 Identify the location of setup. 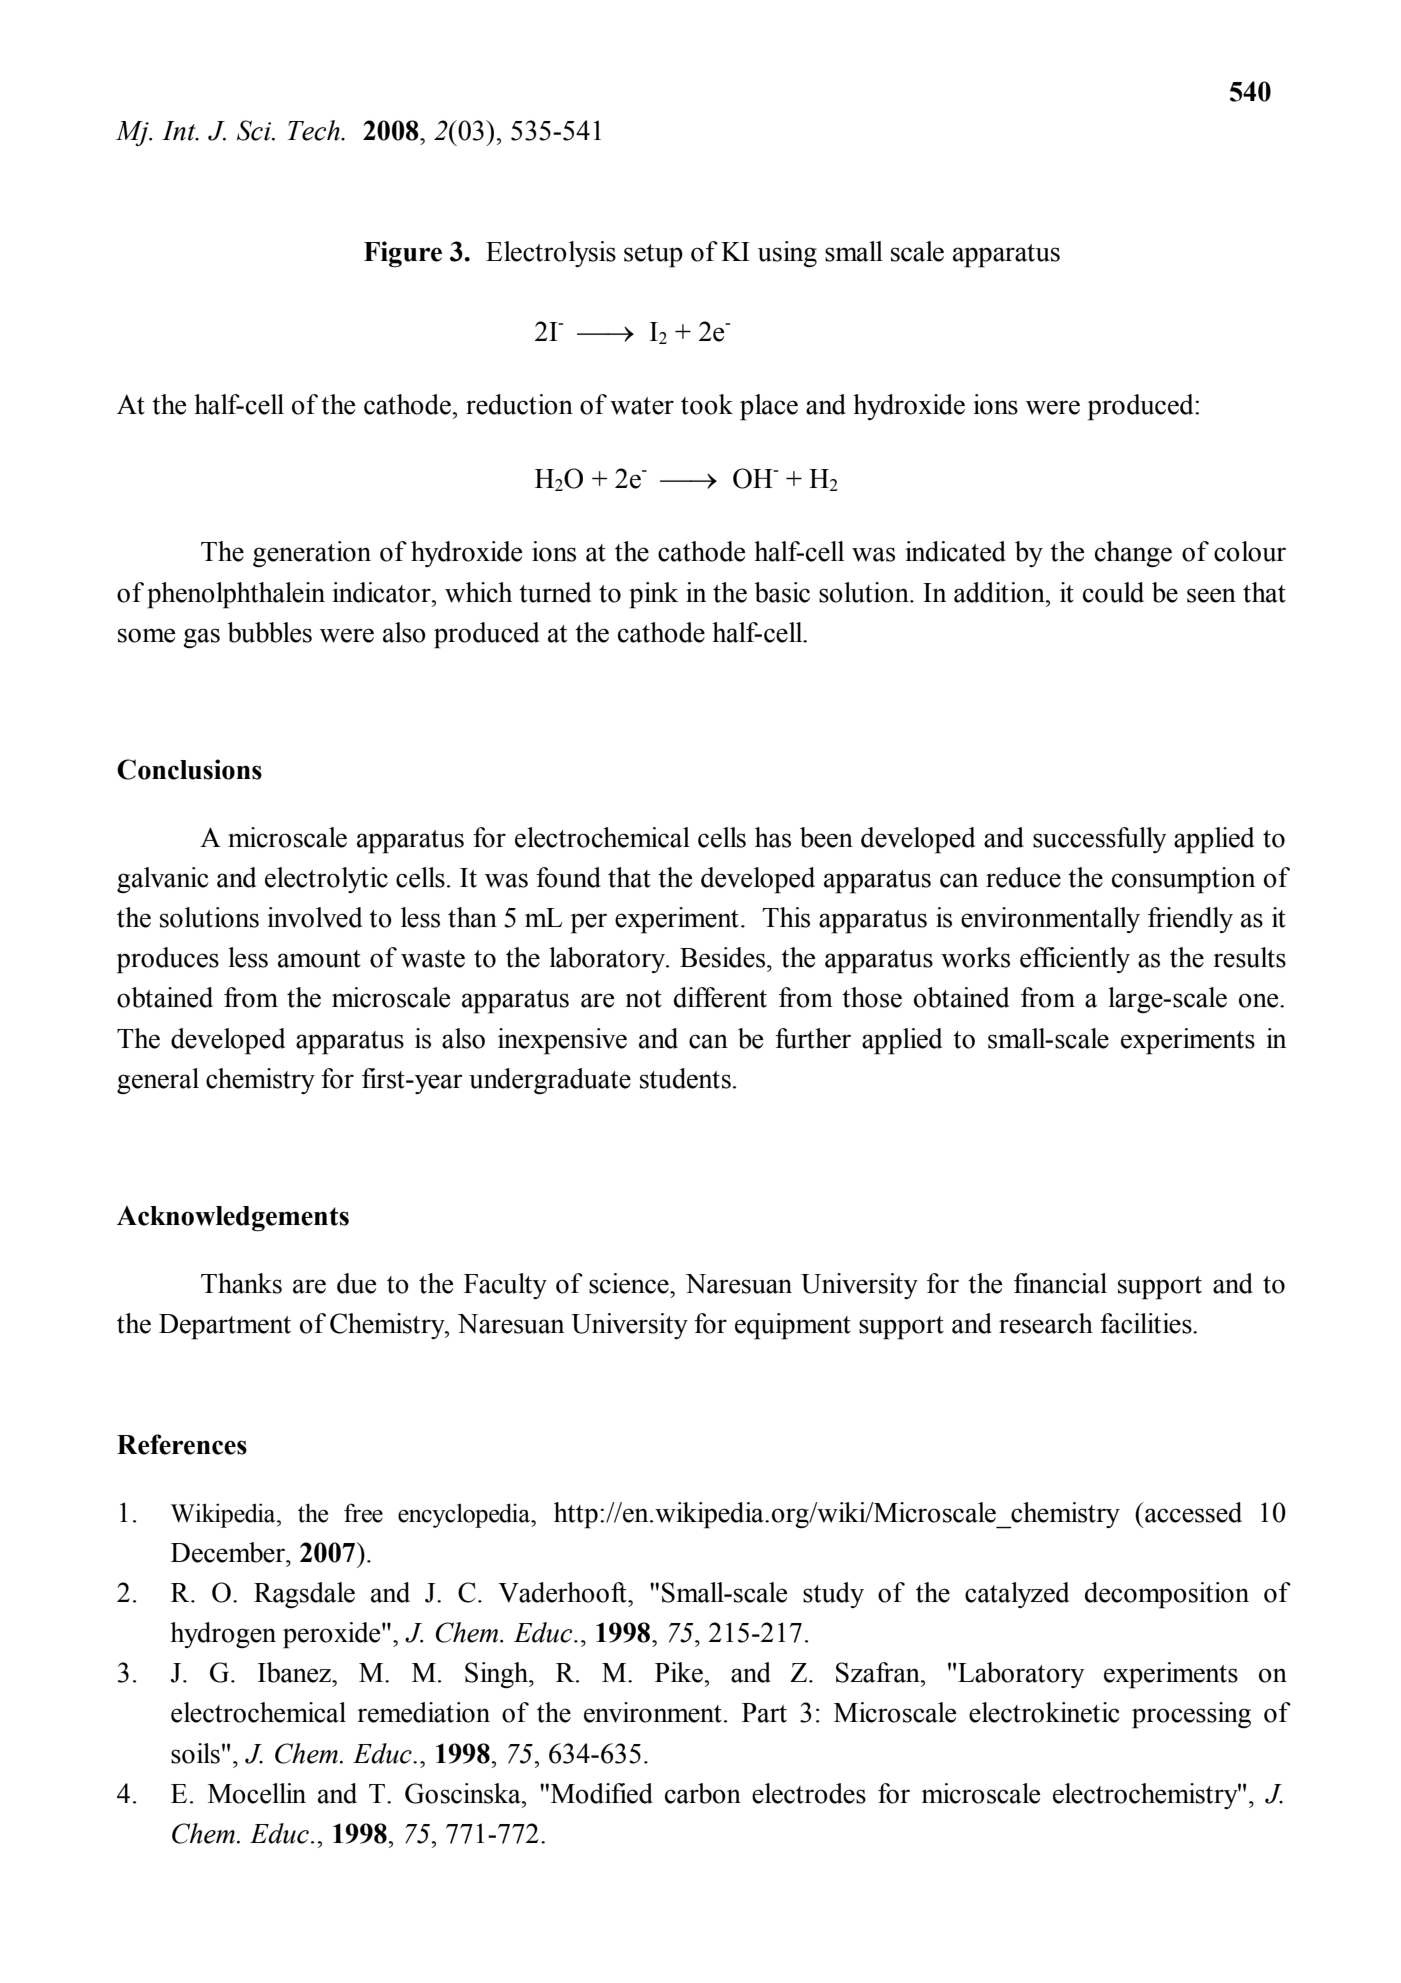
(653, 256).
